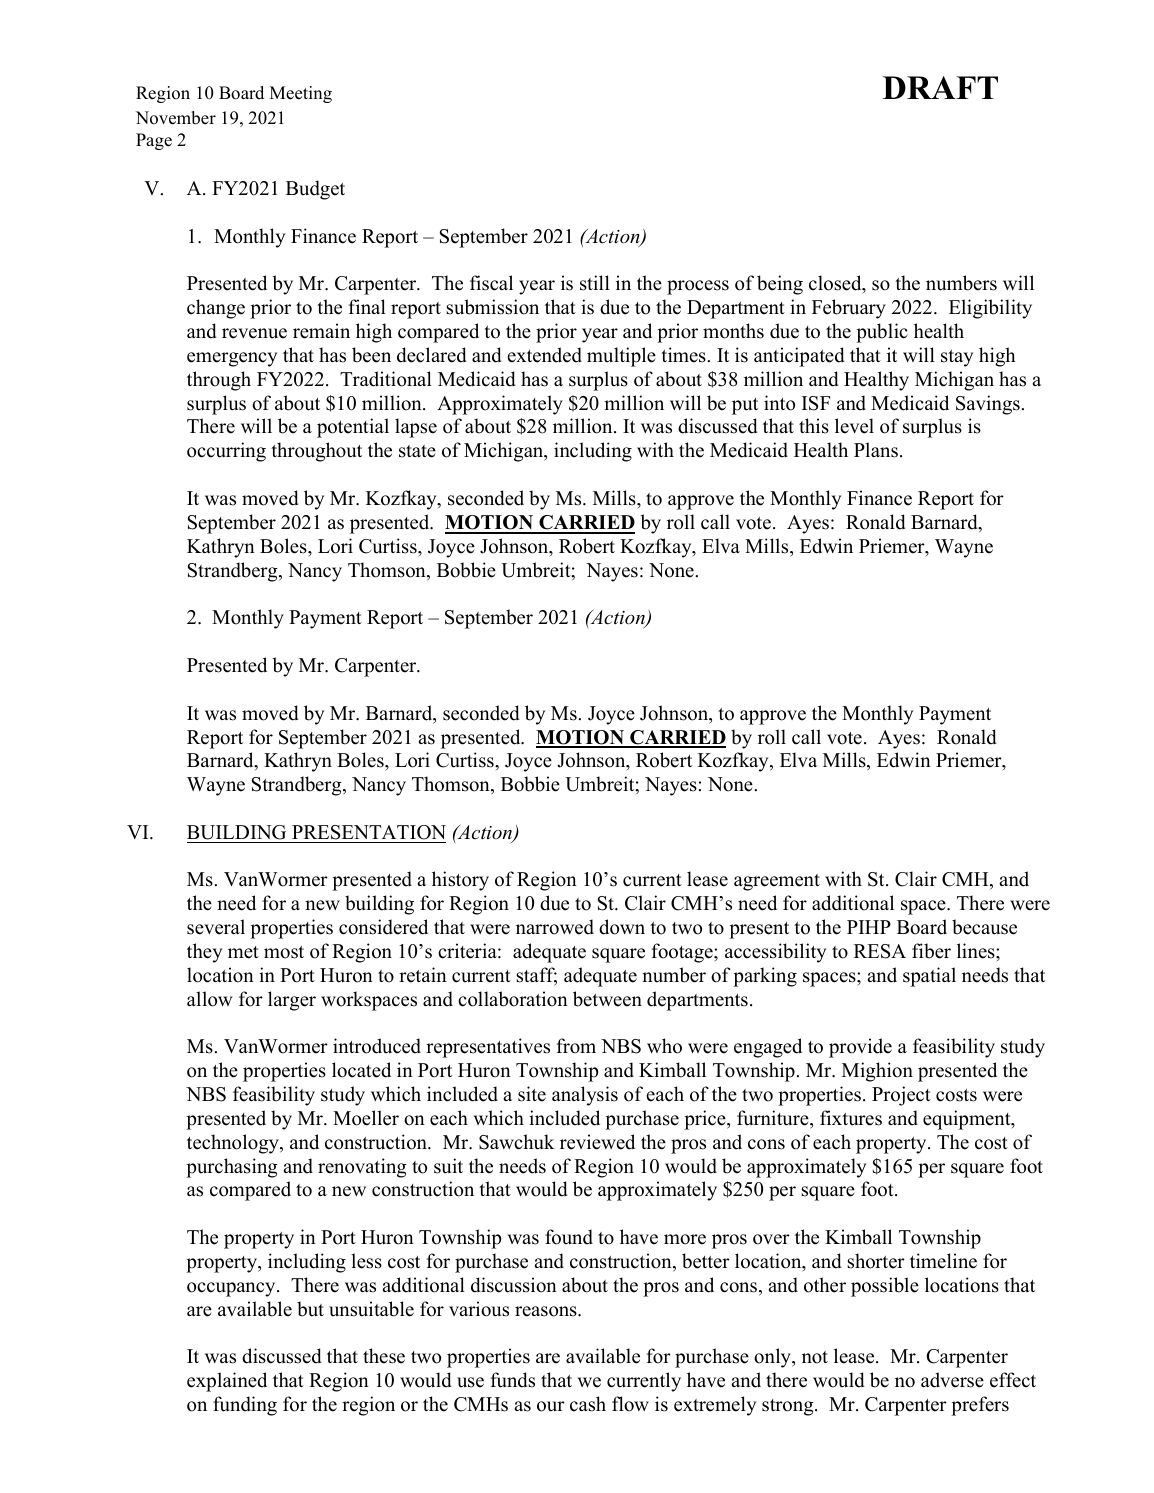 Image resolution: width=1154 pixels, height=1493 pixels. I want to click on history, so click(460, 881).
